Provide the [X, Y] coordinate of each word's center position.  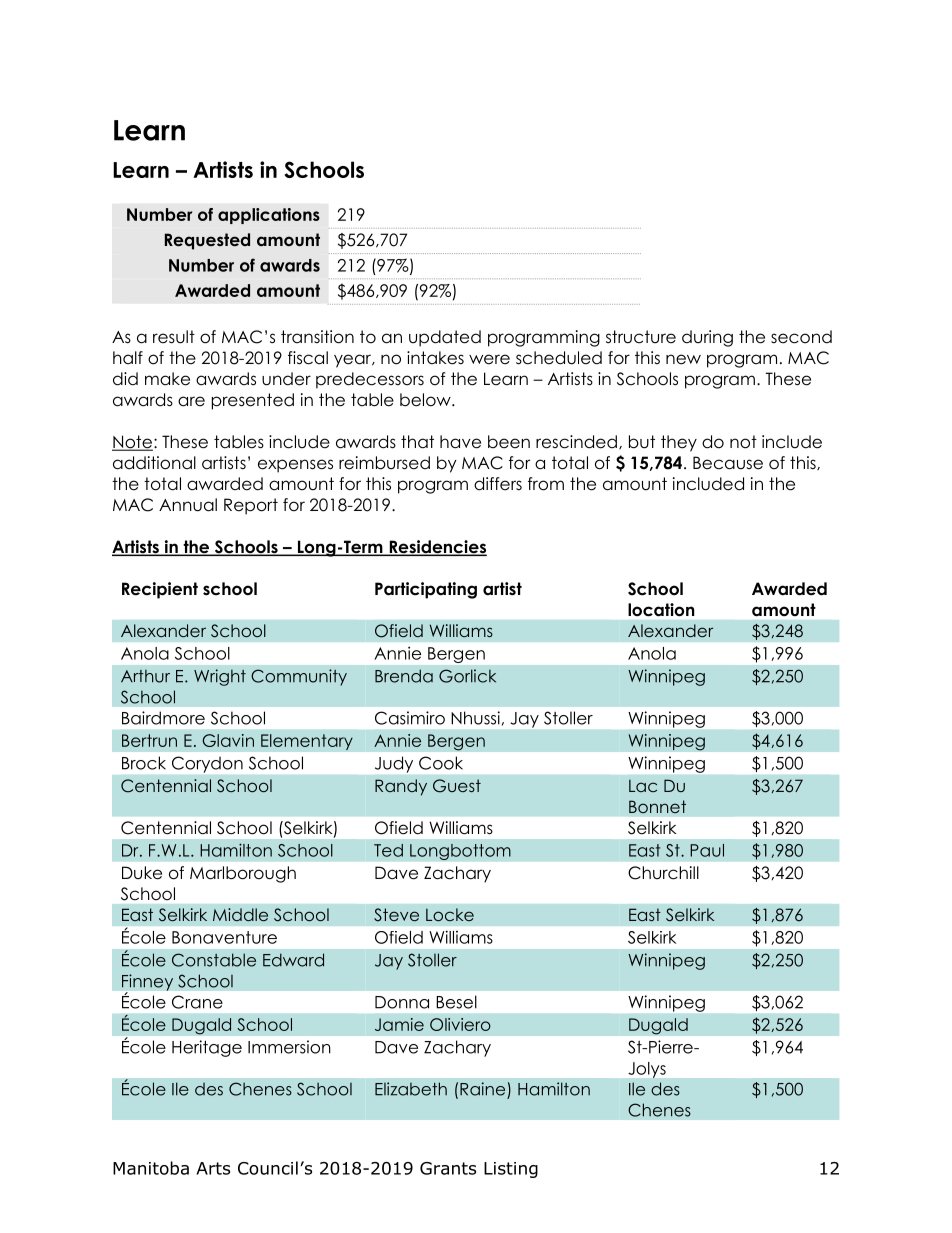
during [707, 338]
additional [154, 463]
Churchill [663, 873]
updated [445, 338]
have [460, 442]
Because [728, 463]
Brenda [404, 676]
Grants [448, 1168]
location [661, 609]
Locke [450, 914]
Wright [220, 677]
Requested [207, 241]
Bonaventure [224, 937]
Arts [213, 1168]
